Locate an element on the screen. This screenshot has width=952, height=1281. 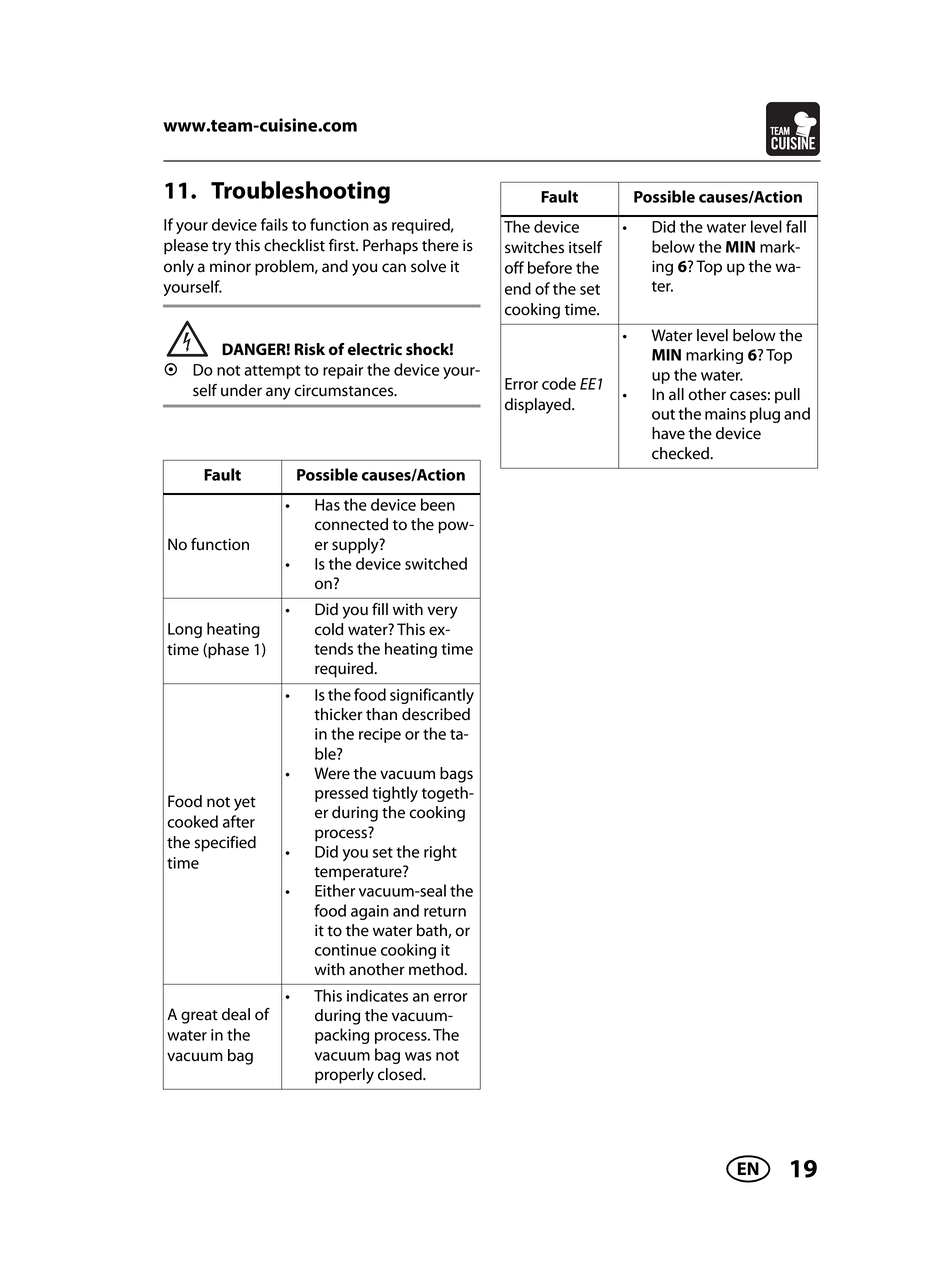
mains is located at coordinates (725, 414).
